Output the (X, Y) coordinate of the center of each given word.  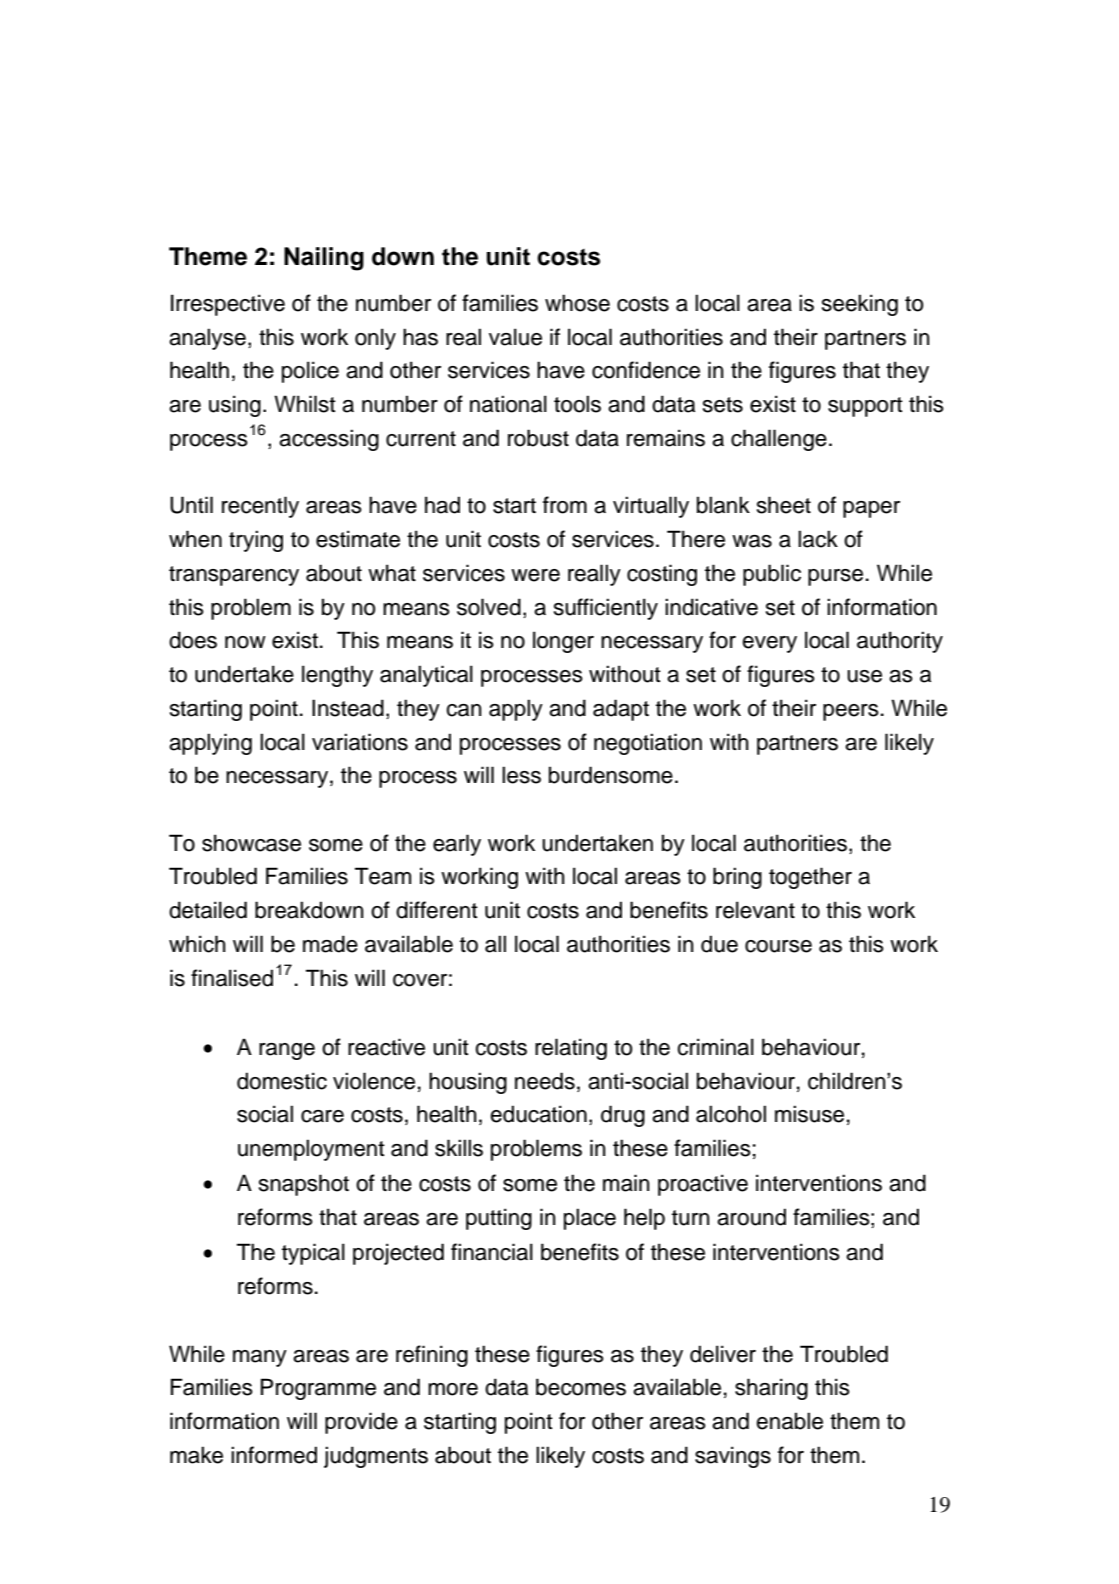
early (457, 845)
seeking (860, 305)
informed (274, 1455)
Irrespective (228, 305)
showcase (251, 843)
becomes (581, 1387)
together (810, 878)
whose (577, 303)
